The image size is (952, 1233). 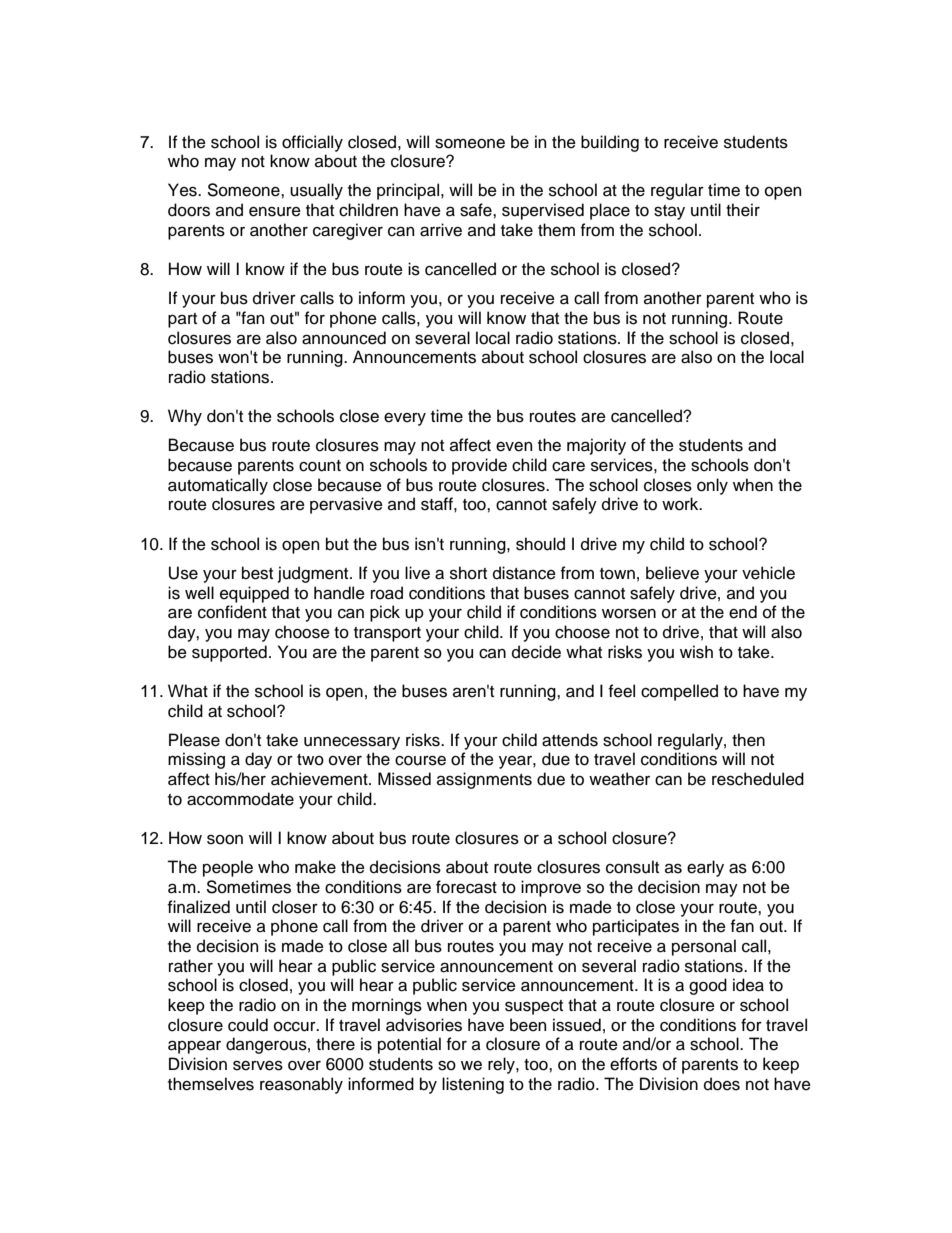 I want to click on only, so click(x=712, y=486).
